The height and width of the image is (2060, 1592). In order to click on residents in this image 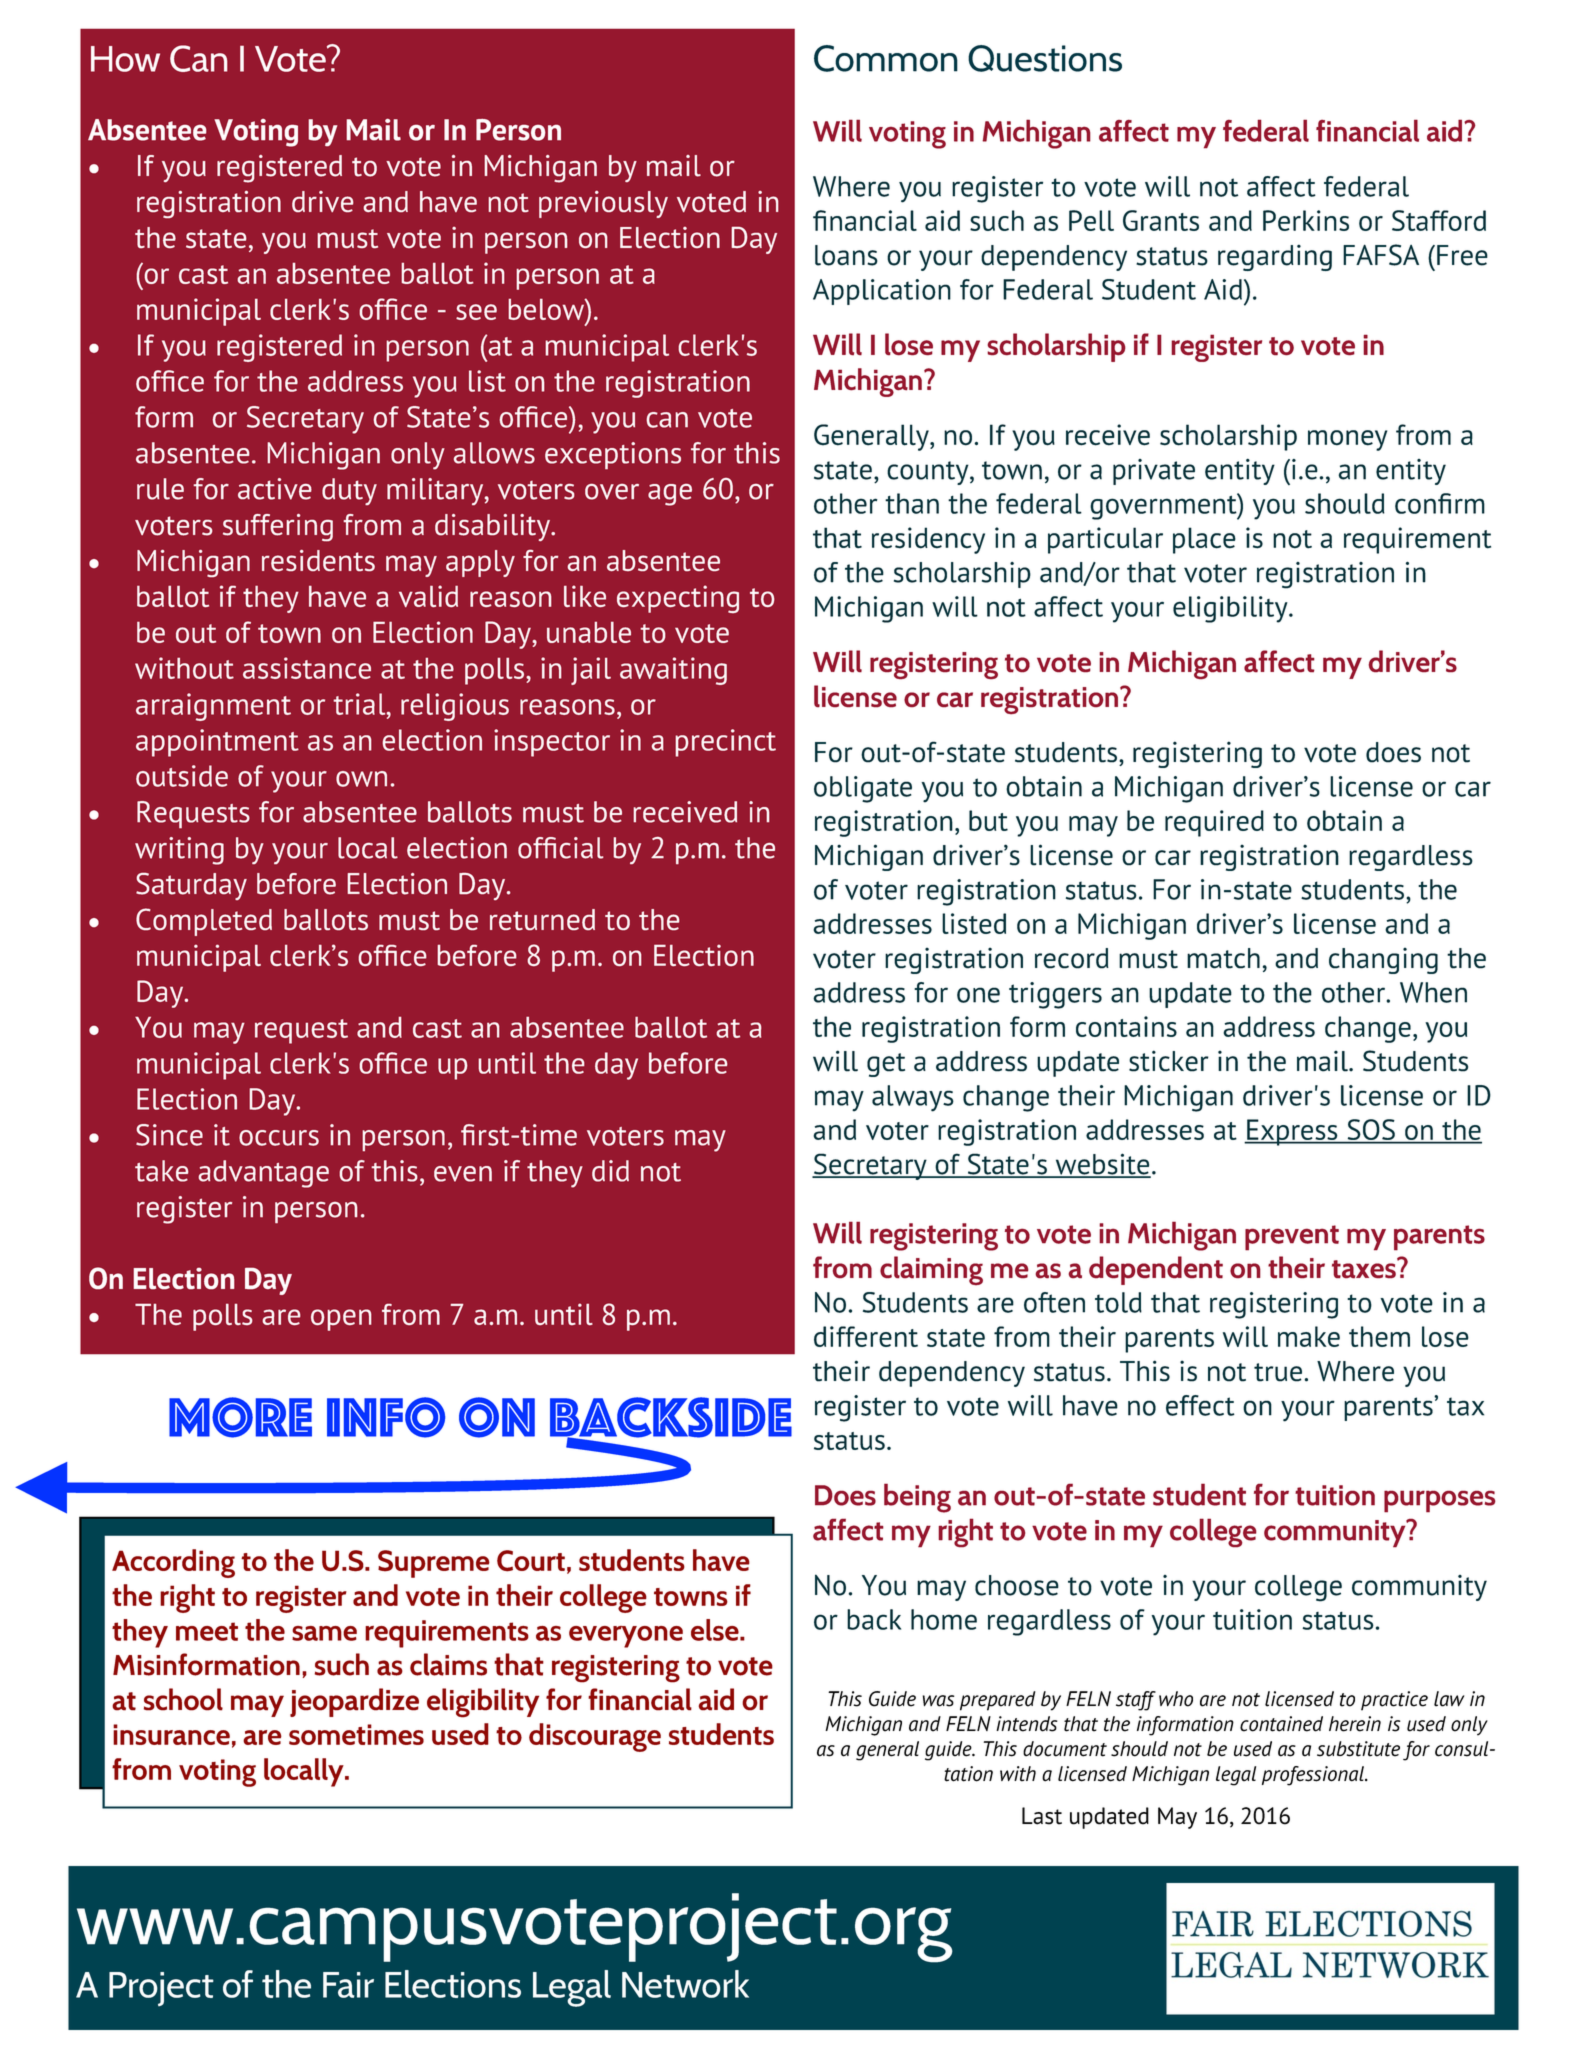, I will do `click(318, 560)`.
